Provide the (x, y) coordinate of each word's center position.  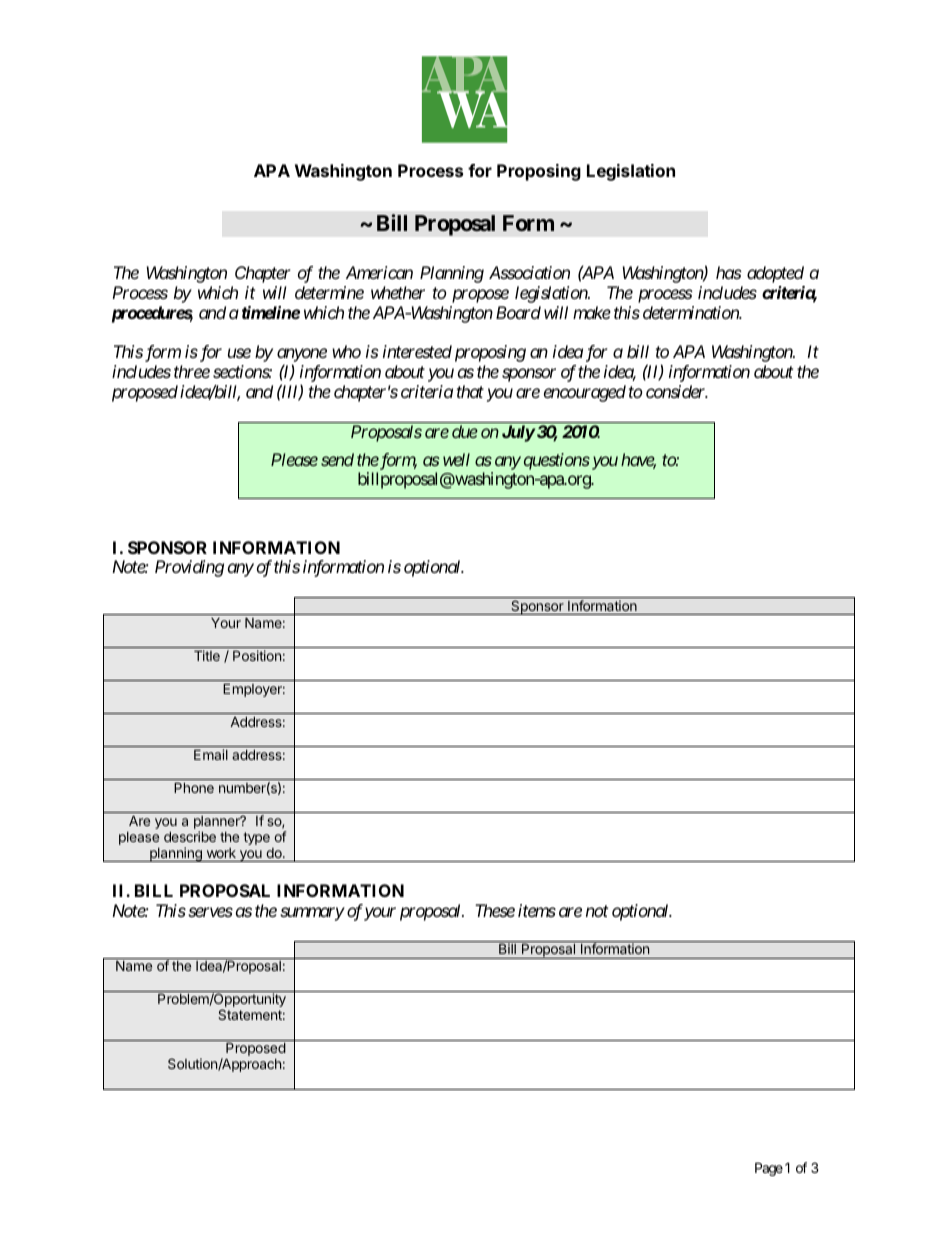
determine (329, 292)
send (337, 459)
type (256, 838)
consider (676, 391)
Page (769, 1169)
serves (210, 912)
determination (692, 312)
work (221, 853)
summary (312, 914)
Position (257, 655)
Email (211, 754)
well (456, 459)
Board (518, 312)
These (495, 910)
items (537, 910)
